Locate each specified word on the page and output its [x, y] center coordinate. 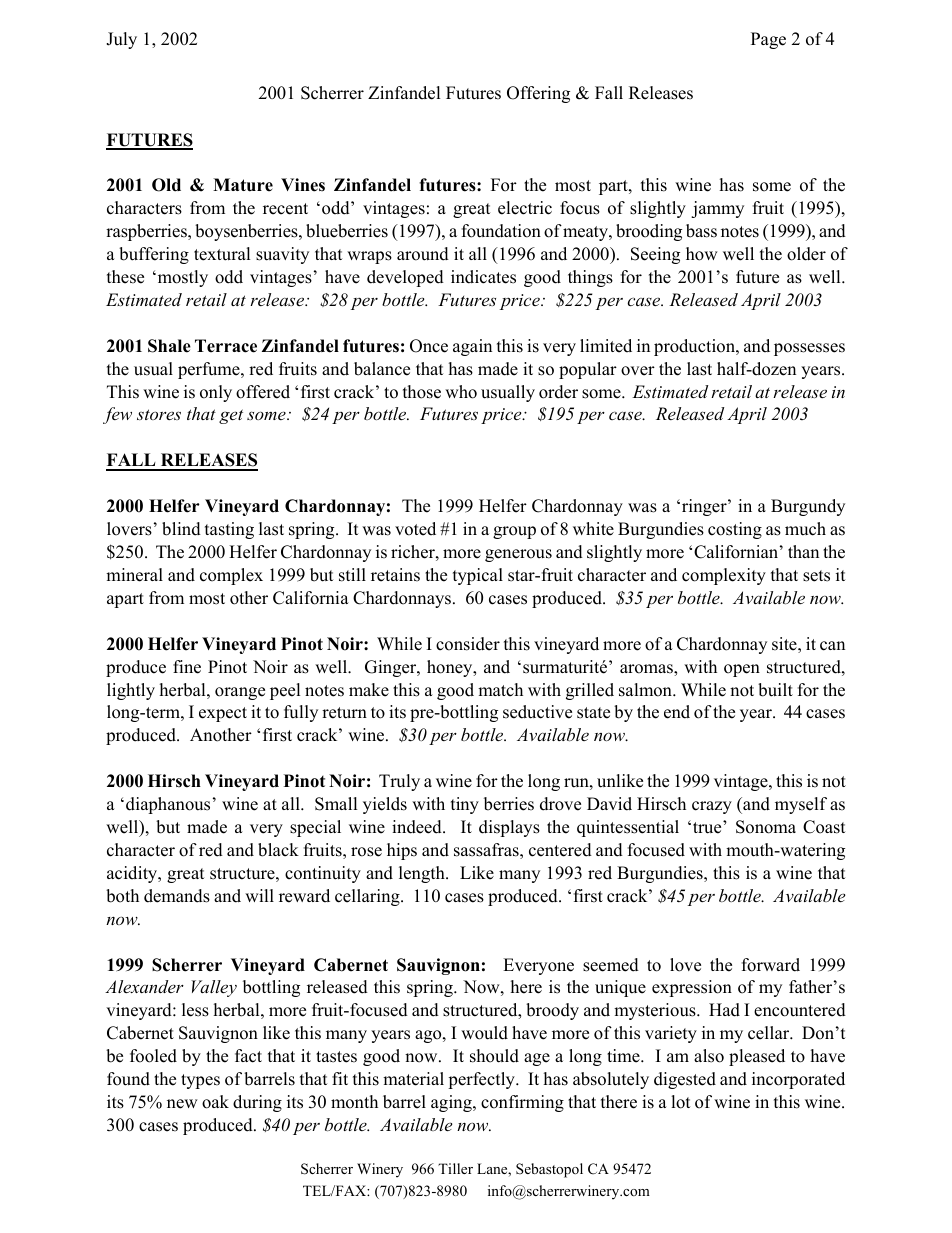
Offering [538, 94]
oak [215, 1102]
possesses [809, 349]
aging [452, 1103]
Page [768, 40]
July [121, 40]
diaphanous [168, 805]
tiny [465, 805]
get [231, 416]
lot [681, 1102]
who [461, 392]
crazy [712, 807]
